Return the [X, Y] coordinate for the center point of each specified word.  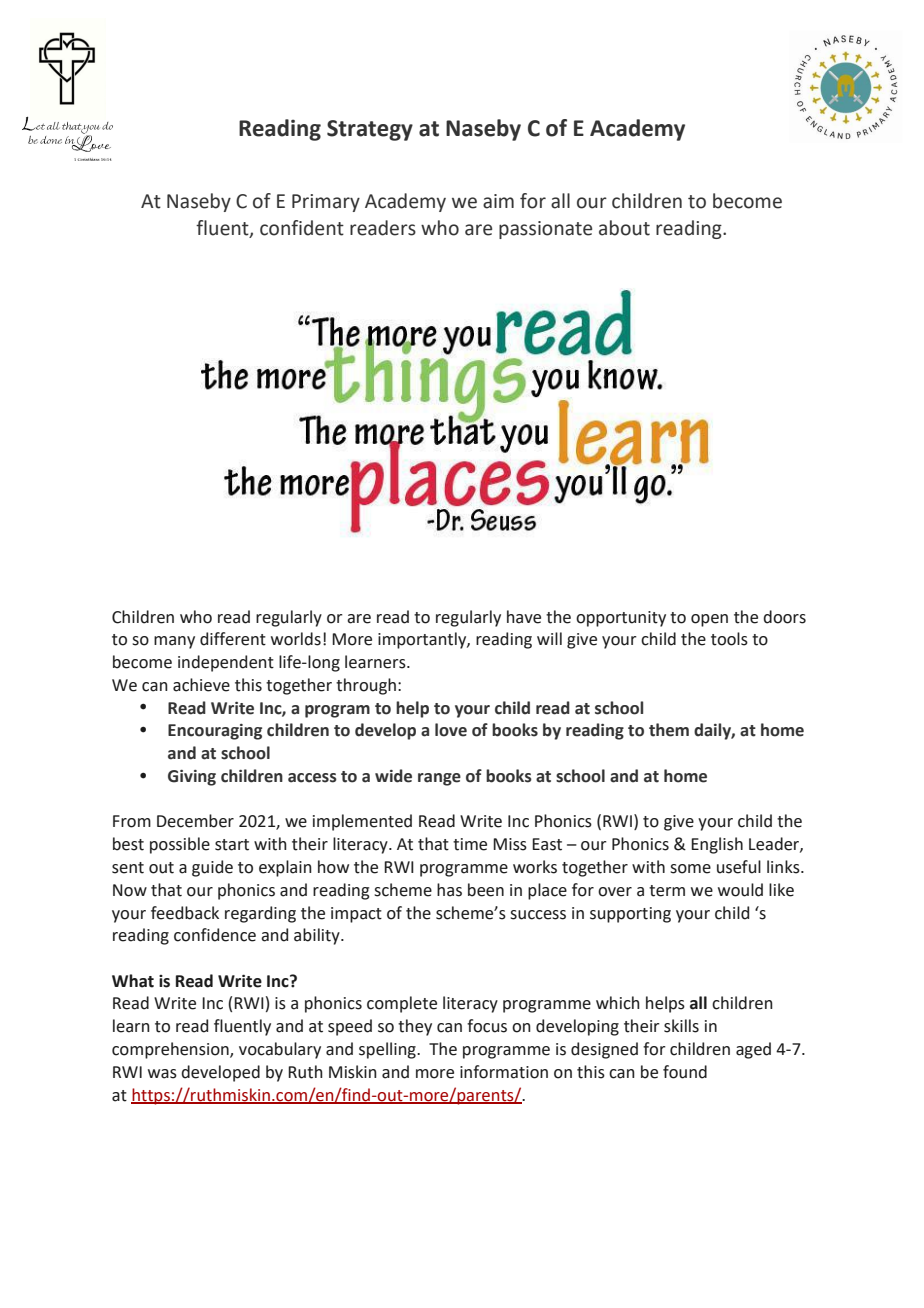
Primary [326, 203]
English [717, 845]
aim [498, 201]
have [524, 617]
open [709, 620]
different [233, 639]
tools [729, 639]
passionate [545, 230]
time [470, 844]
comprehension [171, 1050]
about [624, 228]
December [195, 821]
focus [487, 1026]
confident [302, 228]
